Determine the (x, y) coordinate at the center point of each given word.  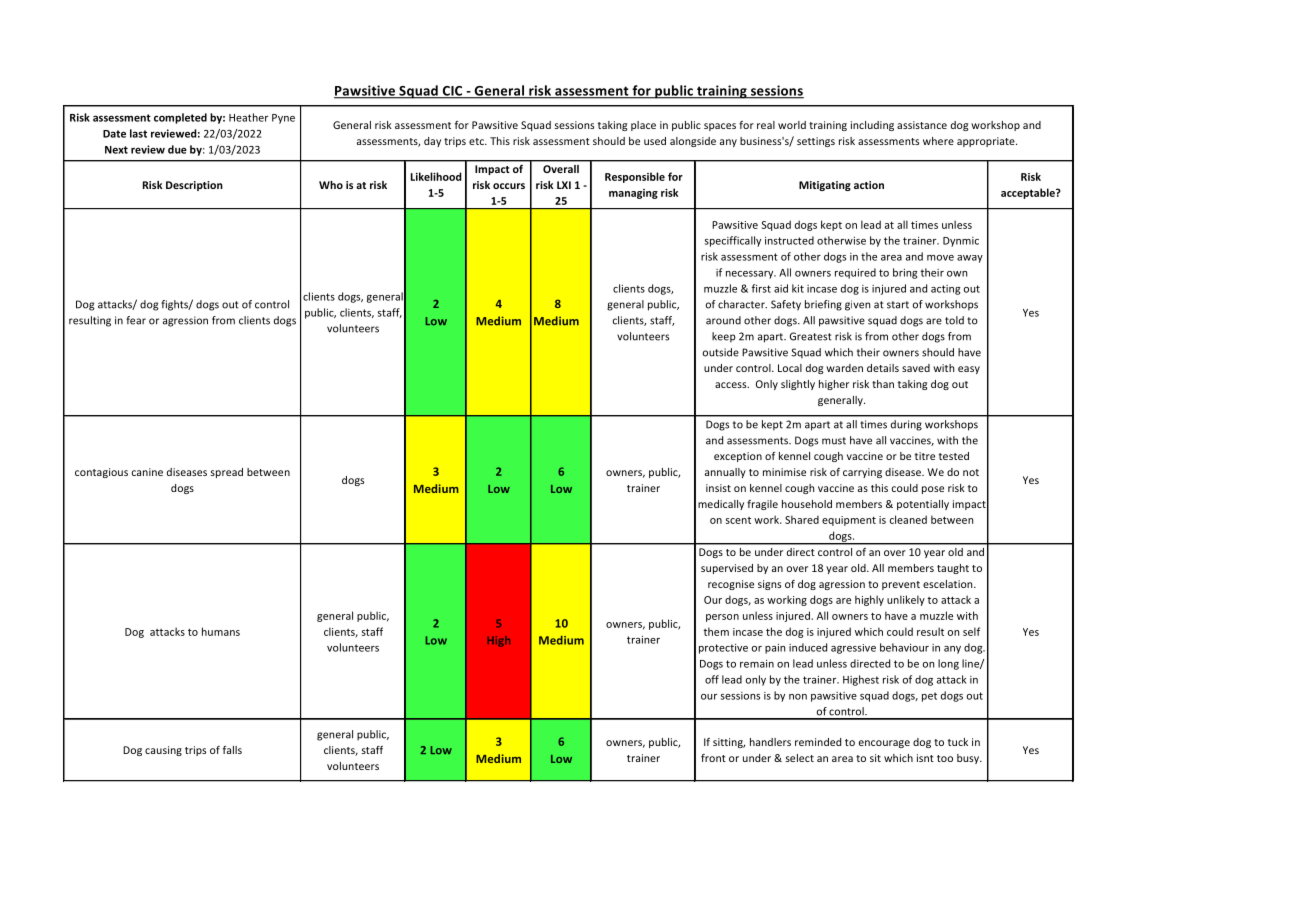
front (713, 758)
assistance (922, 125)
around (723, 320)
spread (227, 473)
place (643, 126)
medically (721, 505)
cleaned (908, 519)
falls (232, 750)
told (954, 320)
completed (180, 118)
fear (136, 320)
